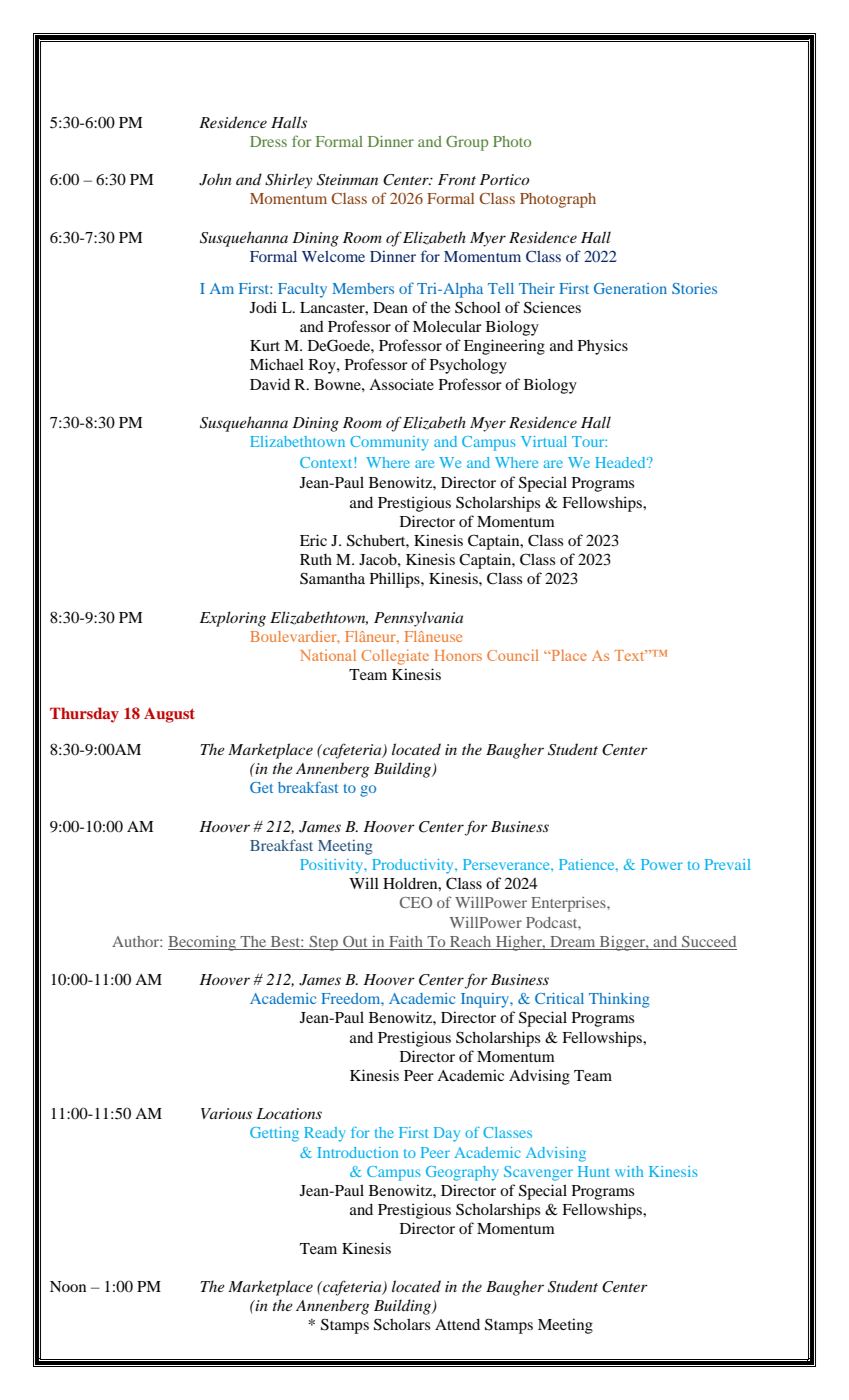  Describe the element at coordinates (622, 943) in the page. I see `Bigger` at that location.
